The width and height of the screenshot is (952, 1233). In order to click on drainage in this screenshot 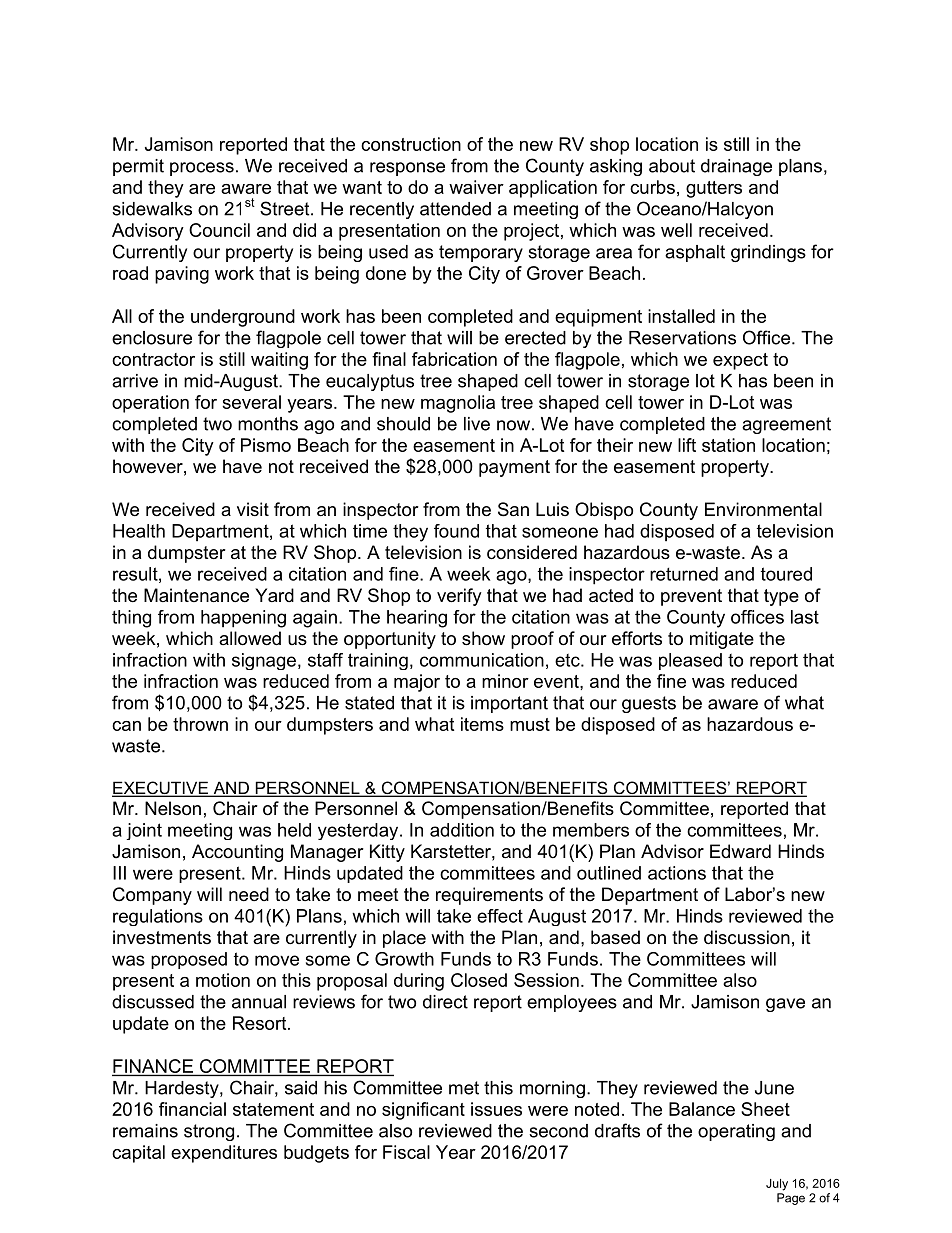, I will do `click(736, 167)`.
